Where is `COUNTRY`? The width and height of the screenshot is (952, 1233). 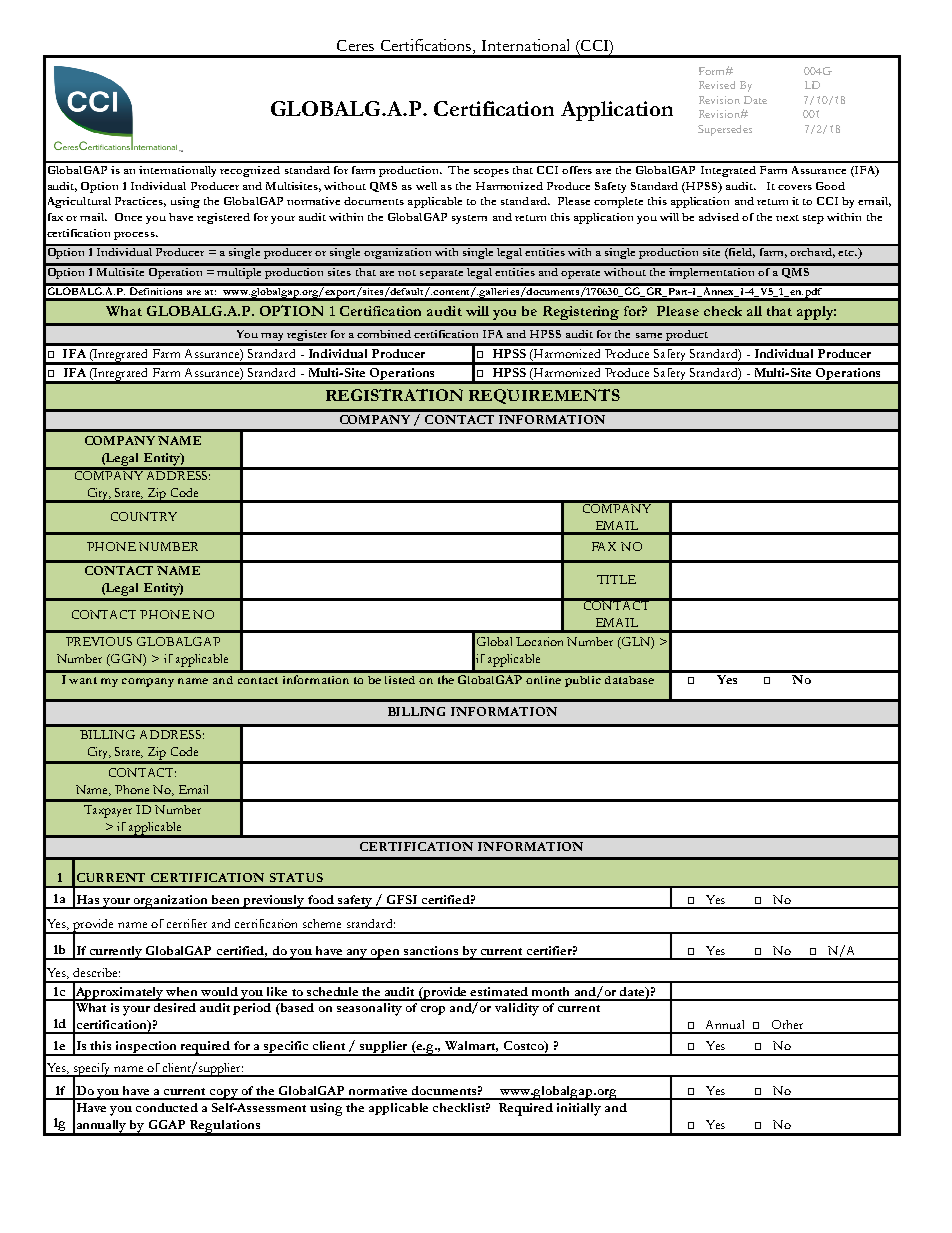
COUNTRY is located at coordinates (144, 516).
